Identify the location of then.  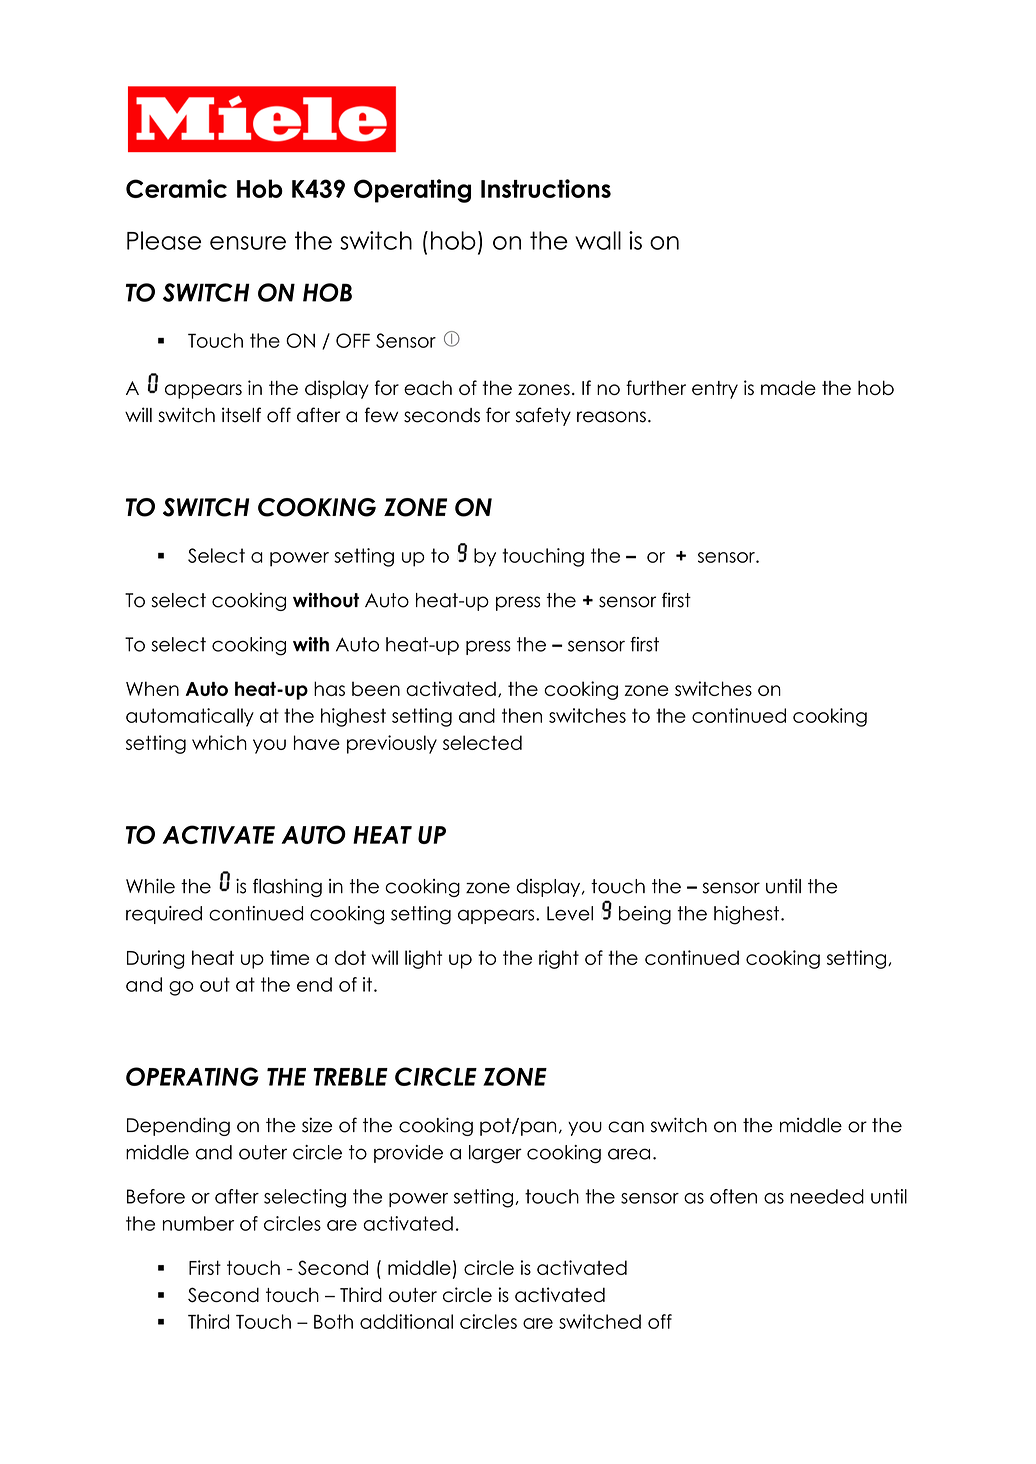
(522, 715).
